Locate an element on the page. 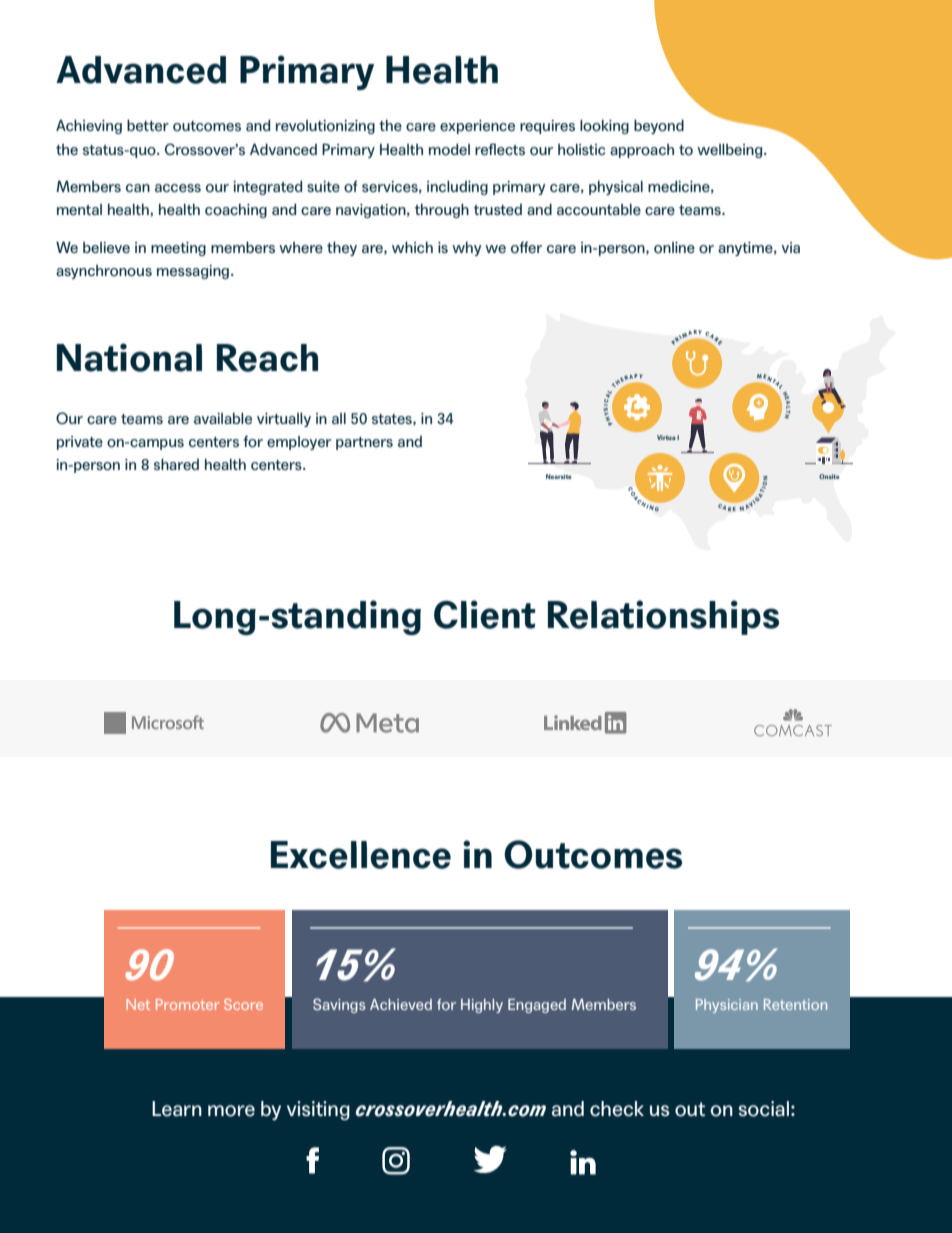 Image resolution: width=952 pixels, height=1233 pixels. Onsite is located at coordinates (829, 476).
